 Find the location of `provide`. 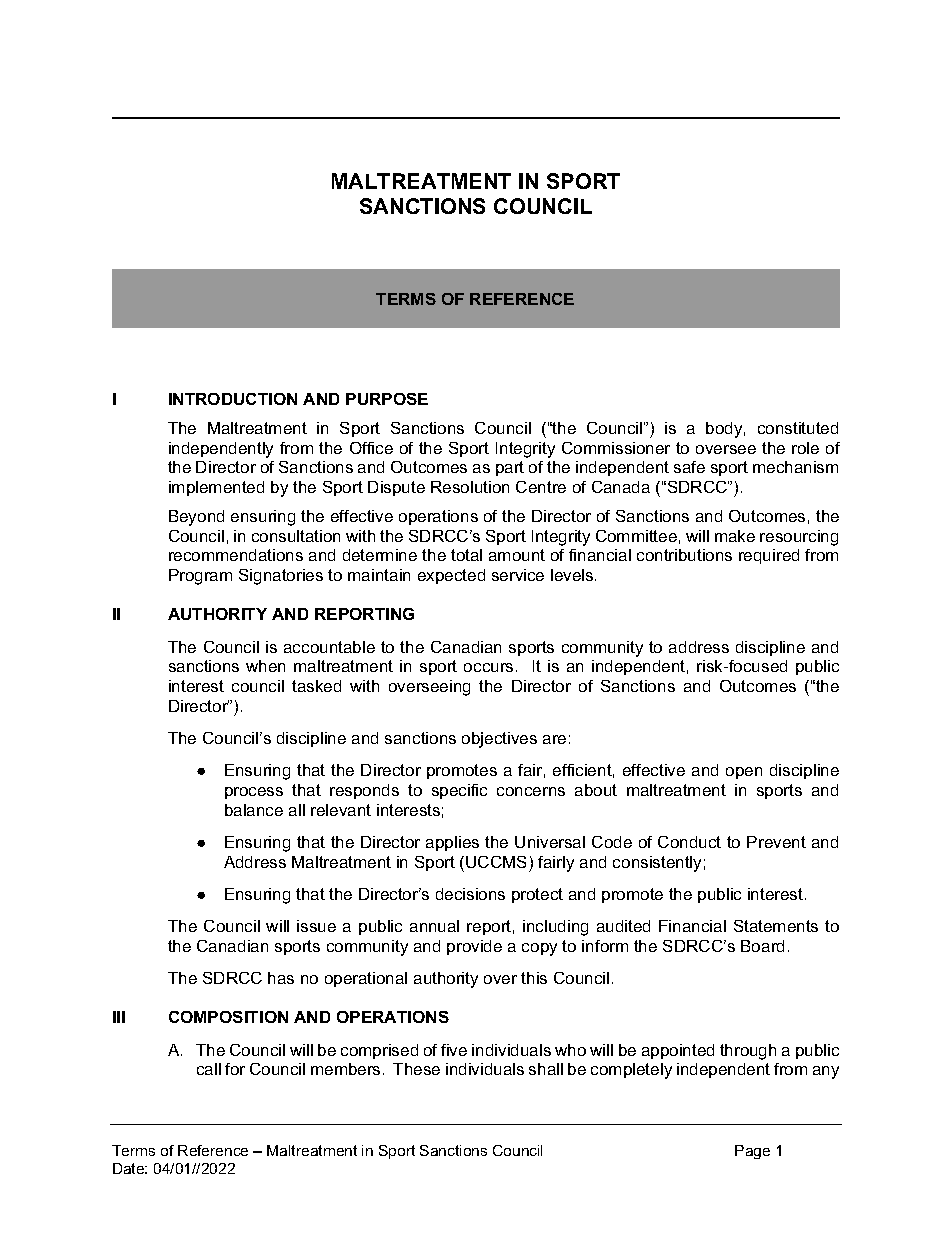

provide is located at coordinates (474, 947).
